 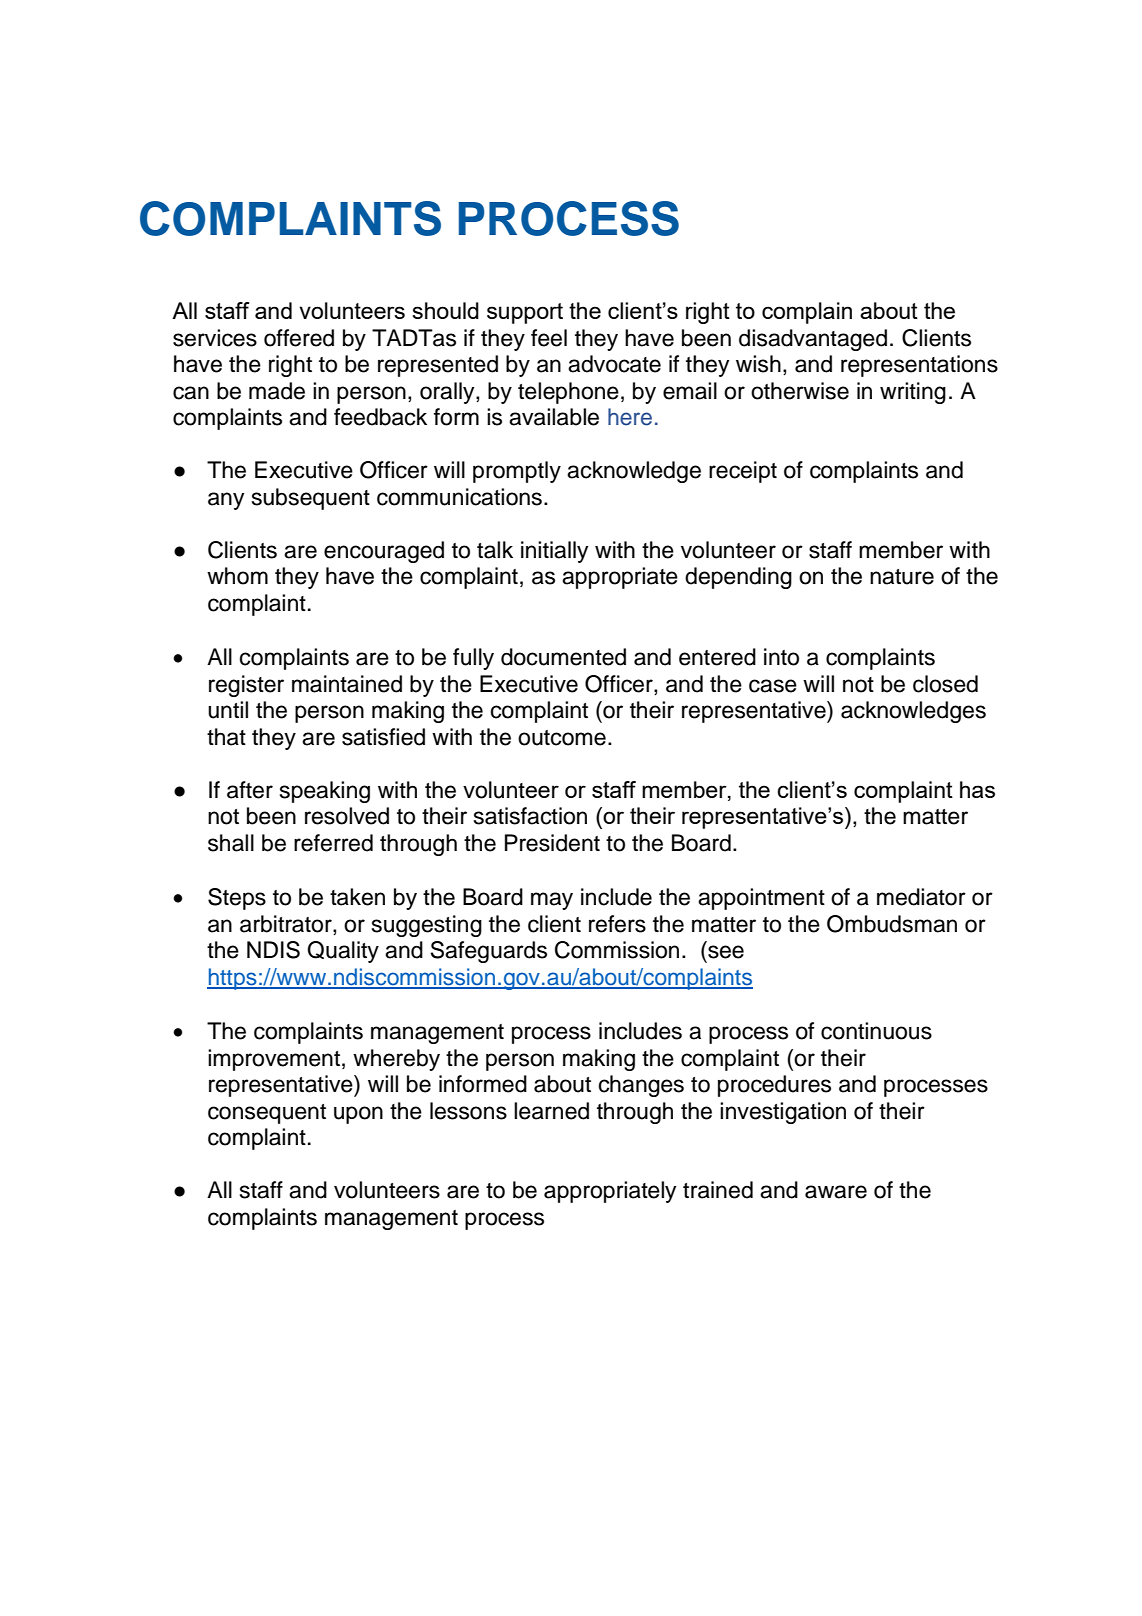 I want to click on that, so click(x=226, y=737).
